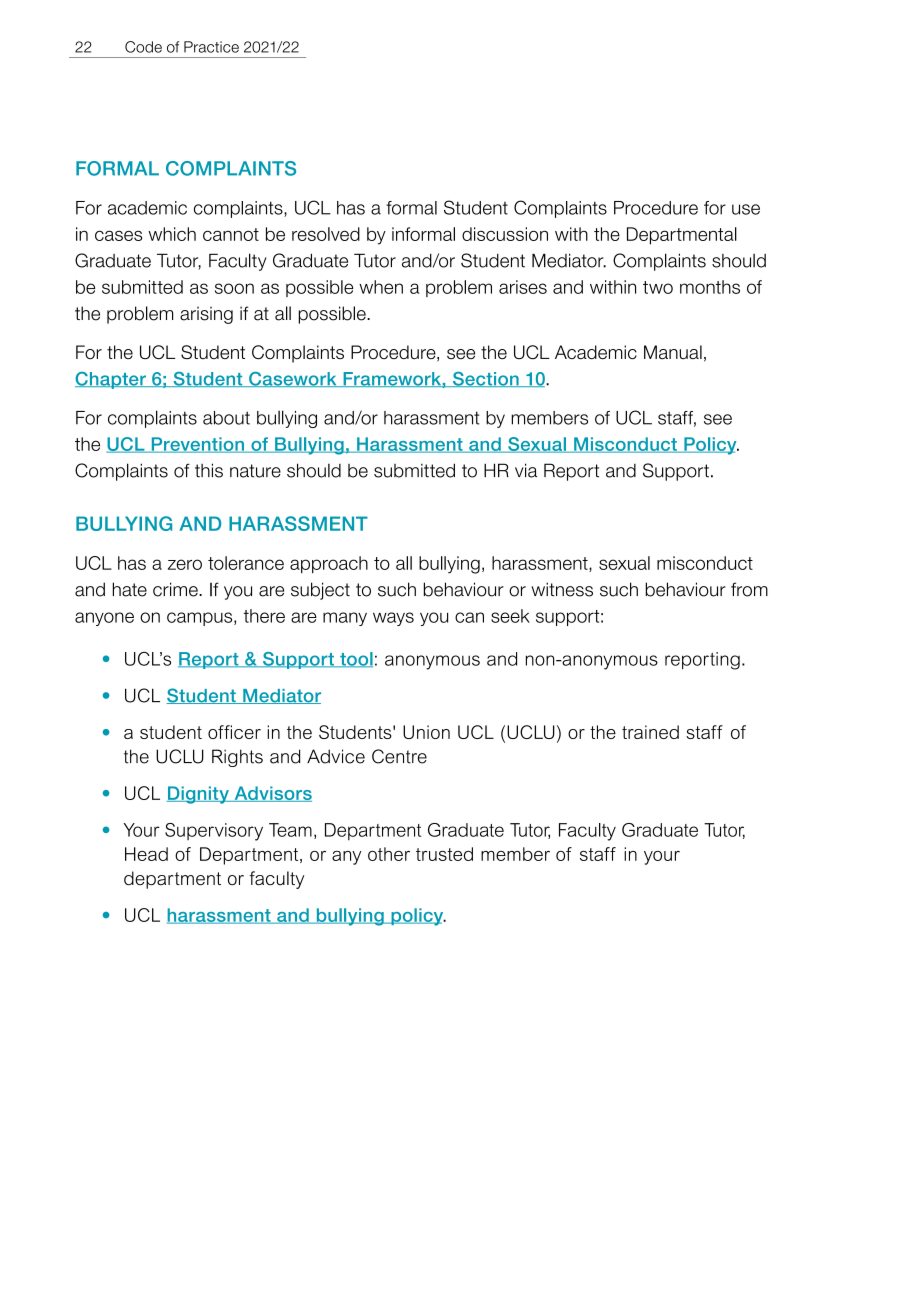  I want to click on ways, so click(393, 619).
